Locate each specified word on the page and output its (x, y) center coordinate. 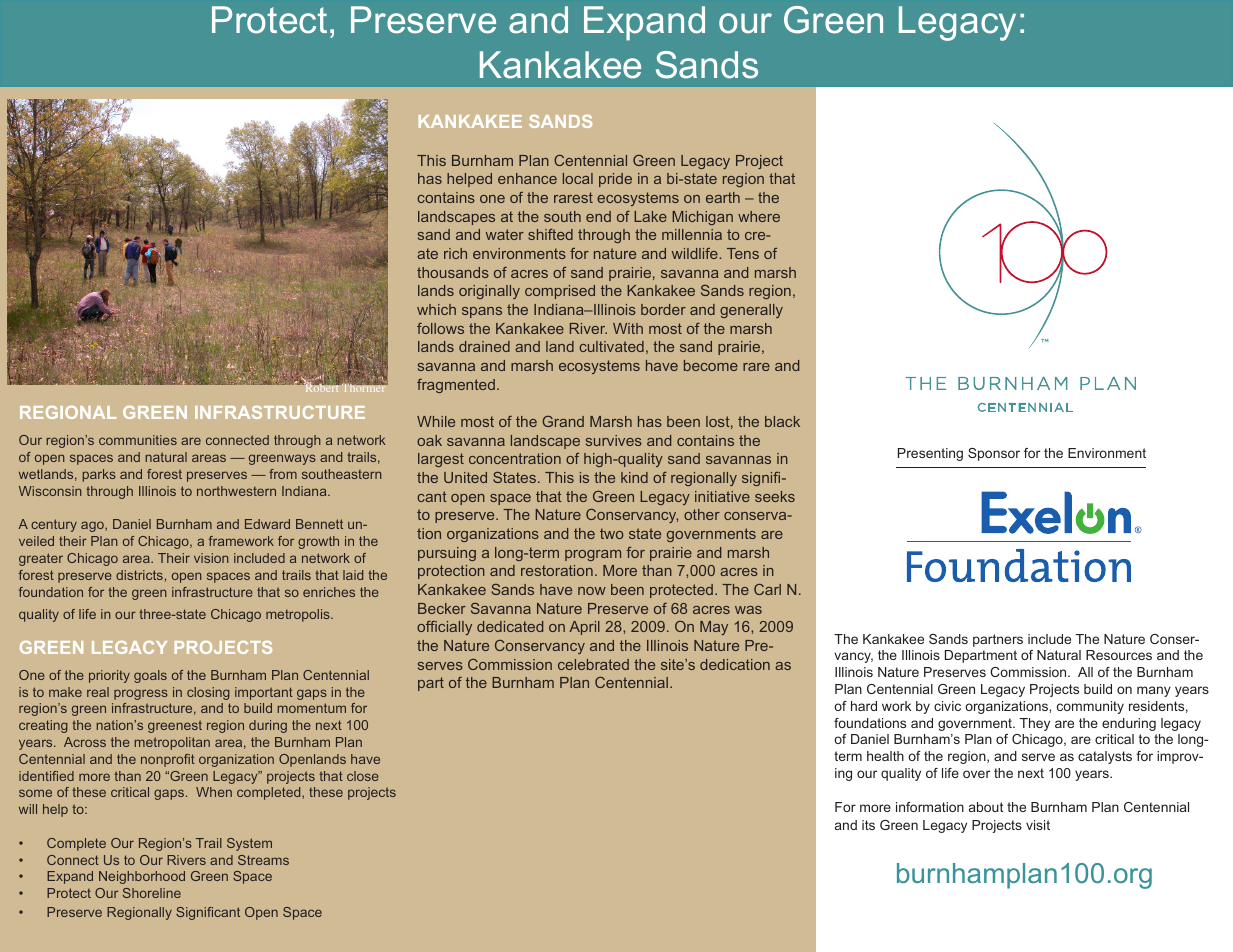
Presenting (930, 454)
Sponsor (994, 454)
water (505, 234)
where (759, 216)
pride (615, 180)
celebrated (593, 664)
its (868, 825)
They (1035, 724)
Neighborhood (142, 877)
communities (138, 440)
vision (211, 558)
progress (141, 694)
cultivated (611, 346)
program (593, 555)
